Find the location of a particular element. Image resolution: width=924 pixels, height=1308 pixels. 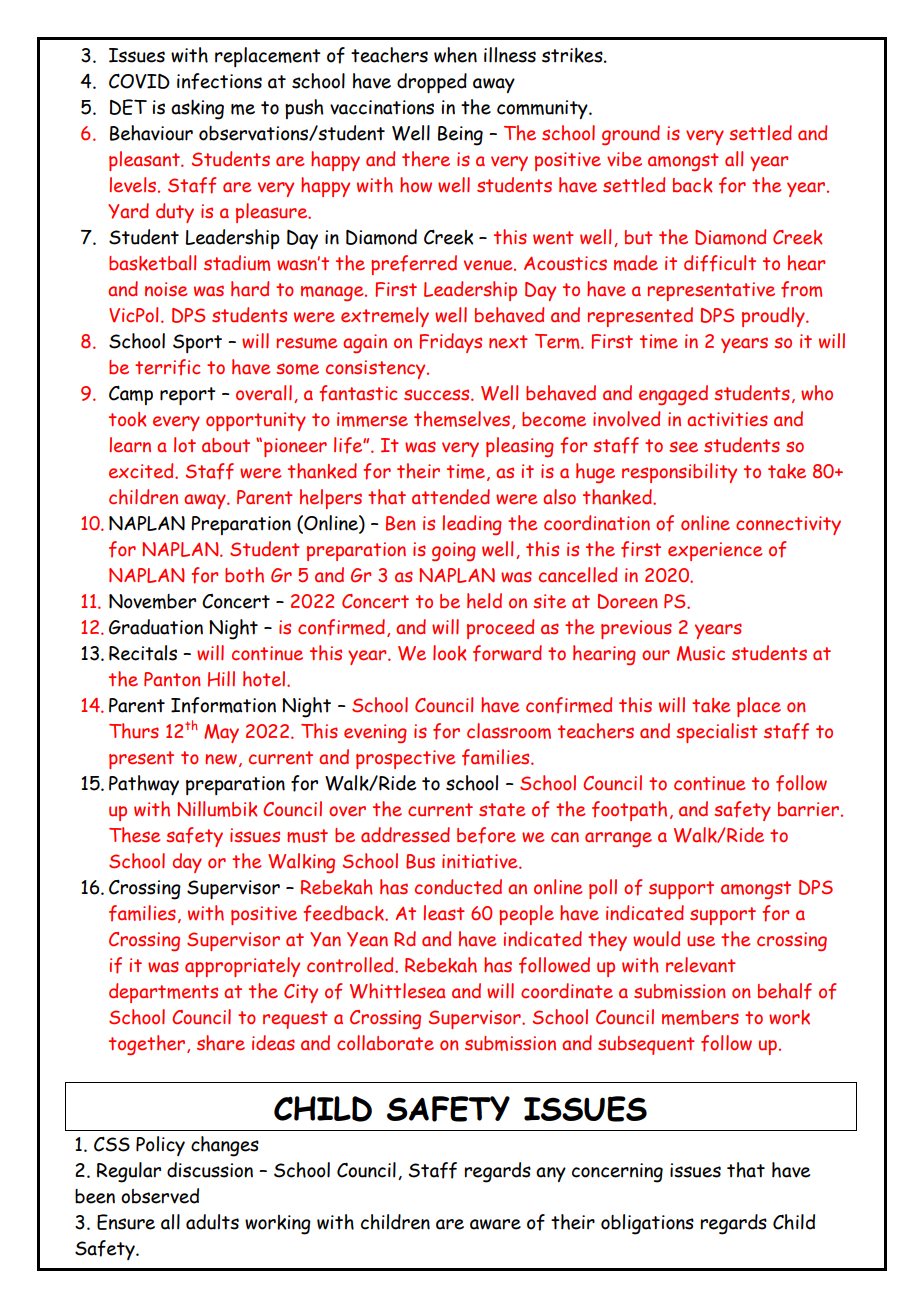

themselves is located at coordinates (462, 419).
